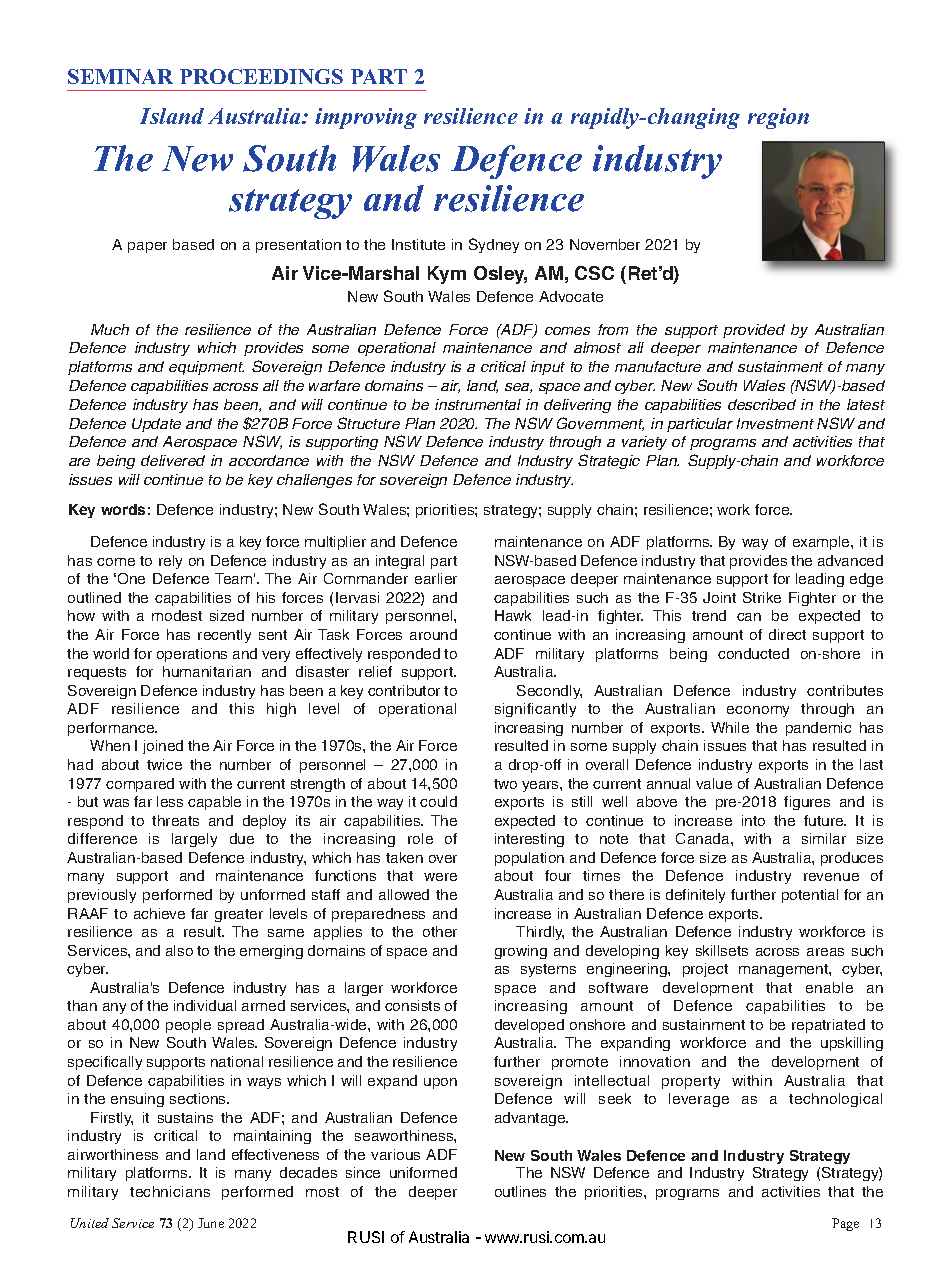 The width and height of the screenshot is (952, 1270). I want to click on potential, so click(810, 896).
